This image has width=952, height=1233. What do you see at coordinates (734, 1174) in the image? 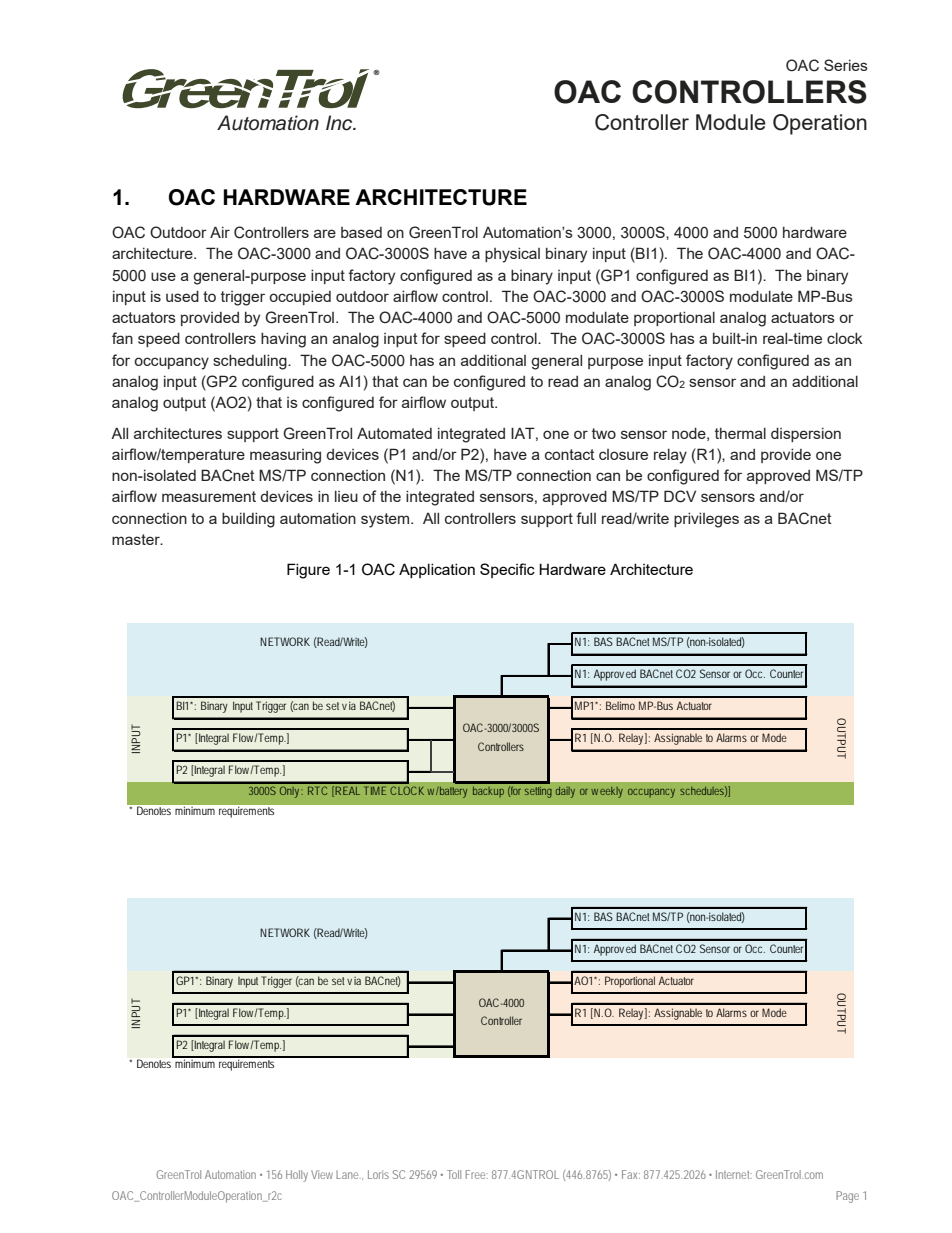
I see `Internet` at bounding box center [734, 1174].
